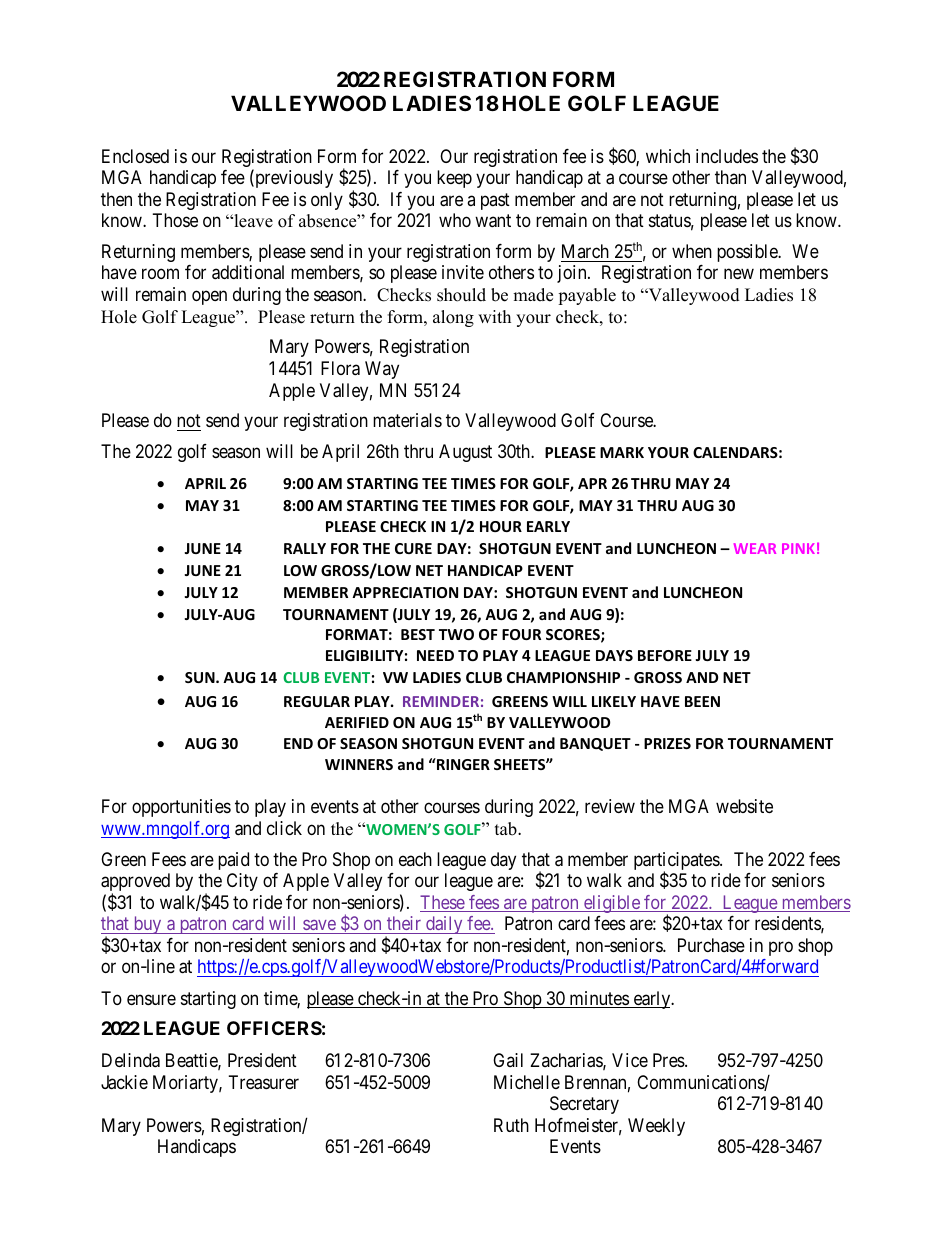 This page has width=952, height=1233. Describe the element at coordinates (511, 1125) in the page. I see `Ruth` at that location.
